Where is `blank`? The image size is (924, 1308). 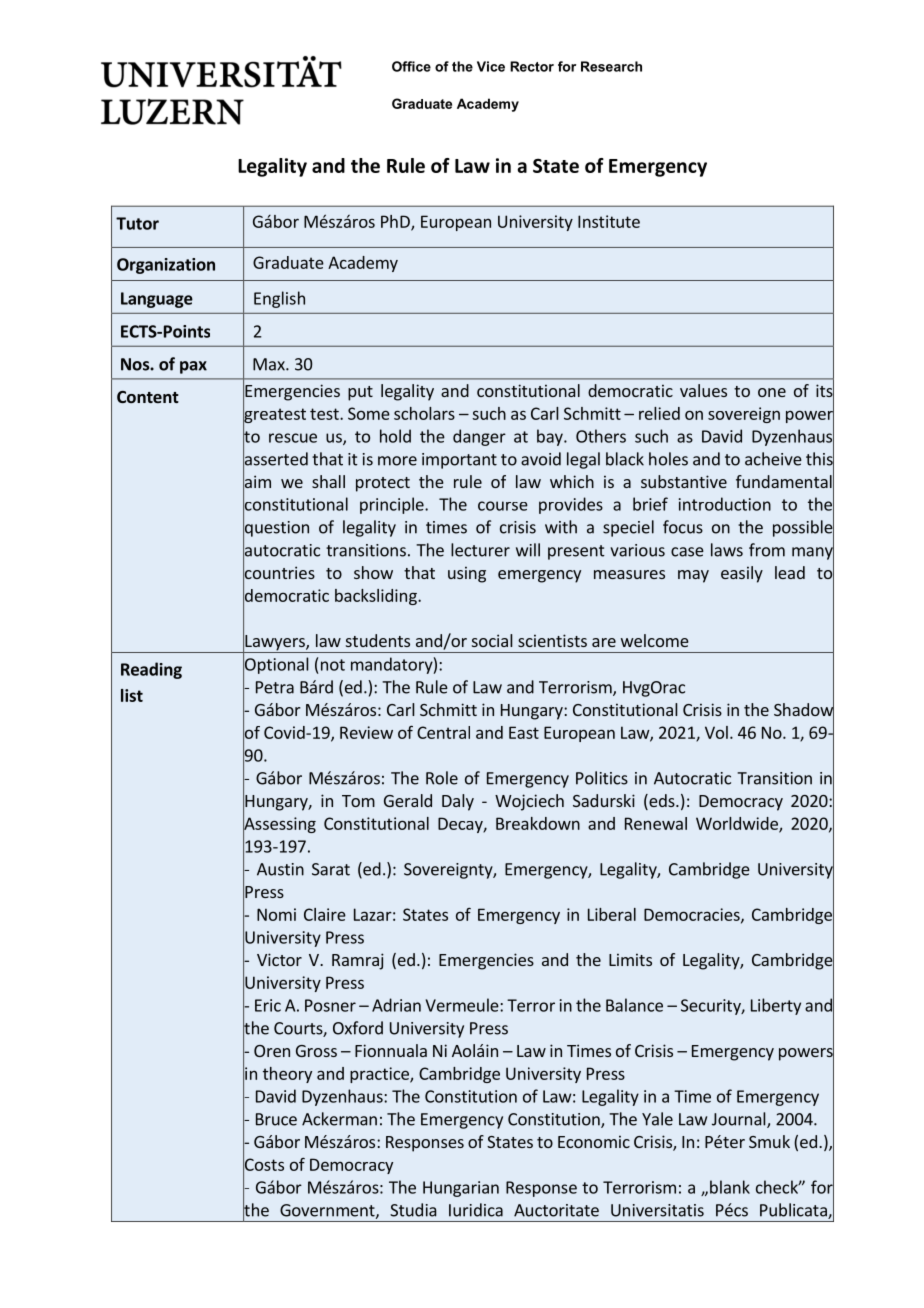 blank is located at coordinates (730, 1187).
